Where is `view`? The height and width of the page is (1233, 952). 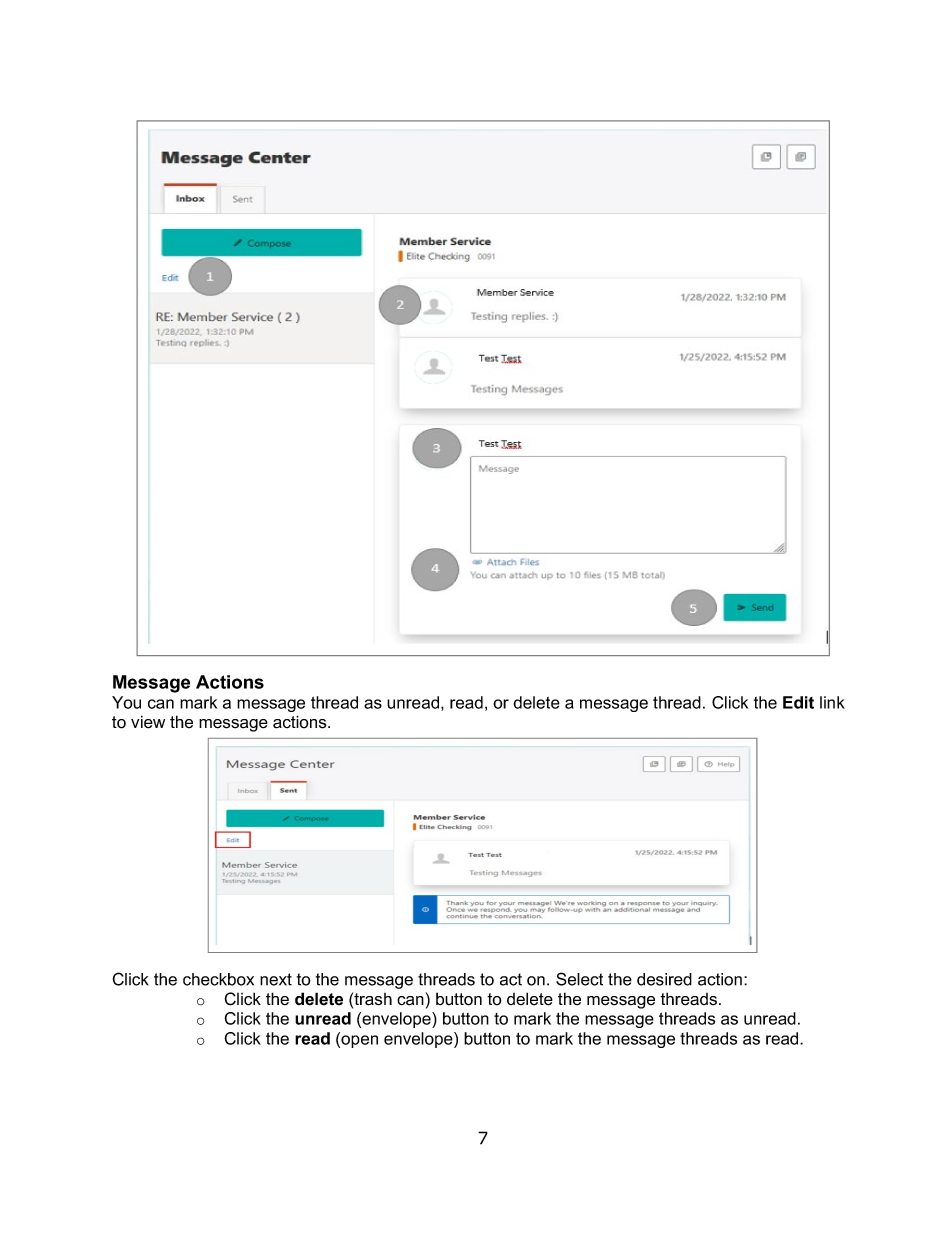 view is located at coordinates (148, 722).
